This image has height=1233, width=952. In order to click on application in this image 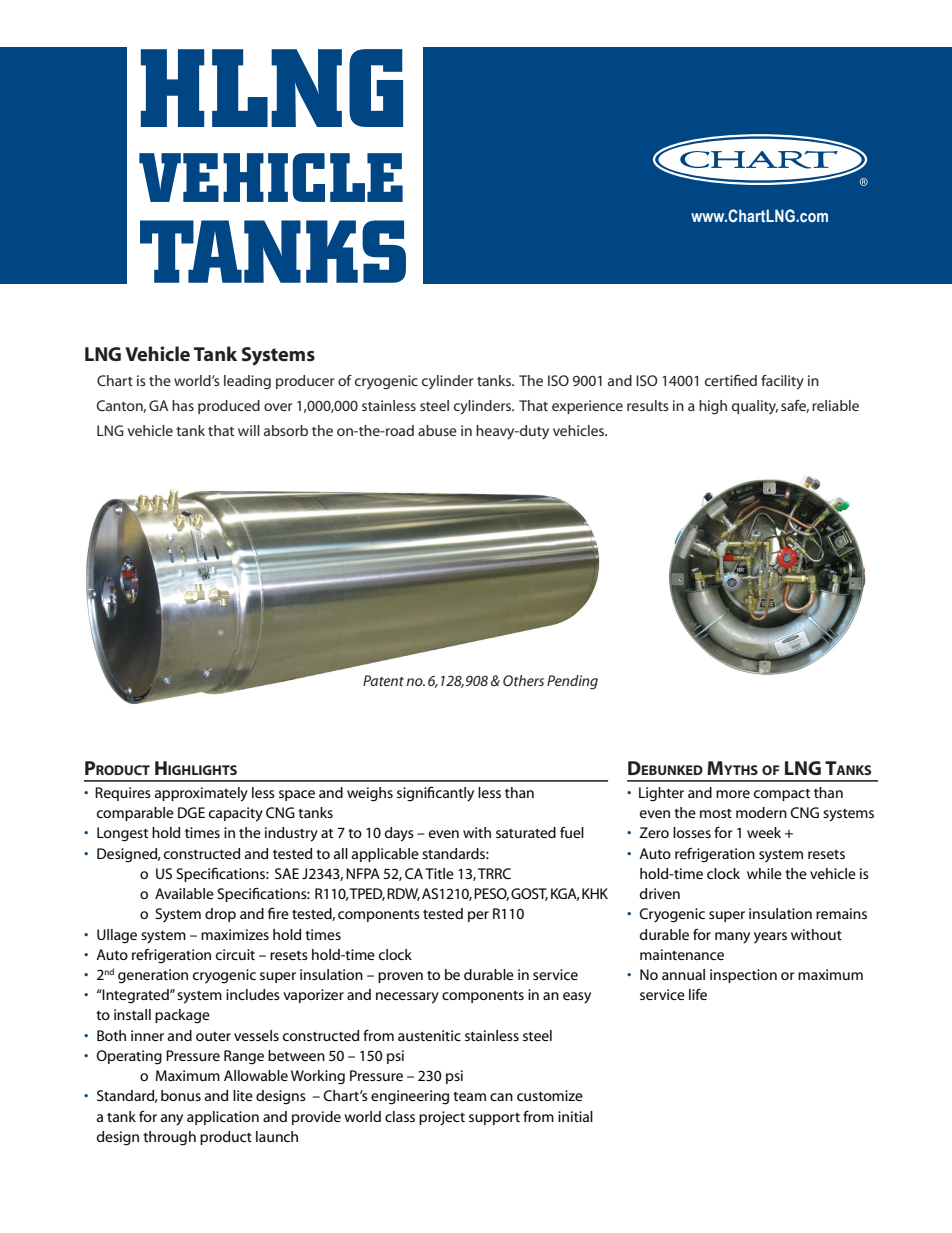, I will do `click(223, 1118)`.
